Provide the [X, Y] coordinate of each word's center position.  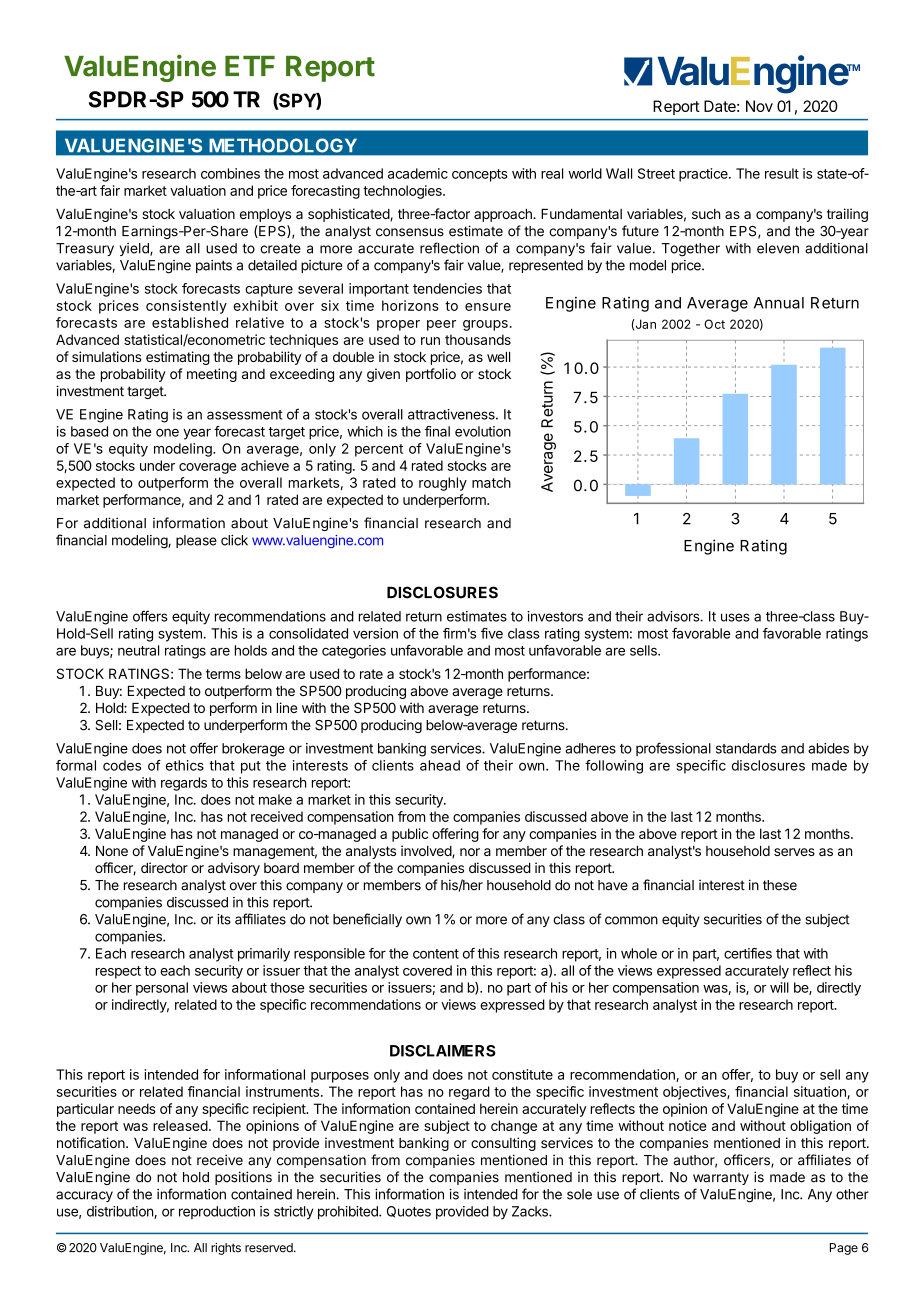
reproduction [217, 1212]
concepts [480, 175]
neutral [138, 650]
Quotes [409, 1212]
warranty [721, 1178]
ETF [250, 66]
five [492, 633]
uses [735, 617]
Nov [759, 106]
